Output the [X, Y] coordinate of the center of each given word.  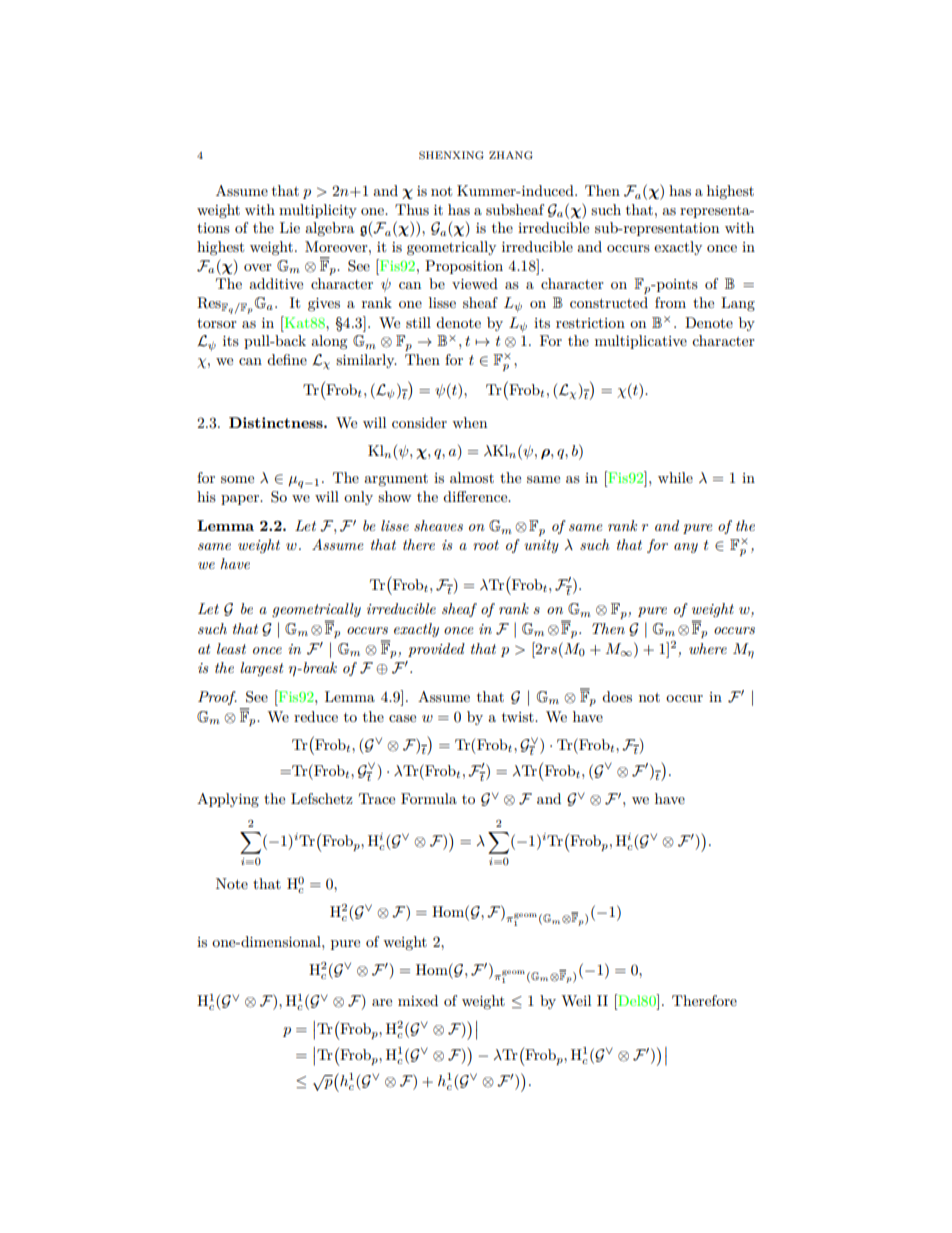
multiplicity [318, 211]
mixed [418, 1000]
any [686, 548]
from [670, 302]
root [486, 545]
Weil [576, 1000]
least [231, 648]
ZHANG [511, 155]
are [382, 1002]
